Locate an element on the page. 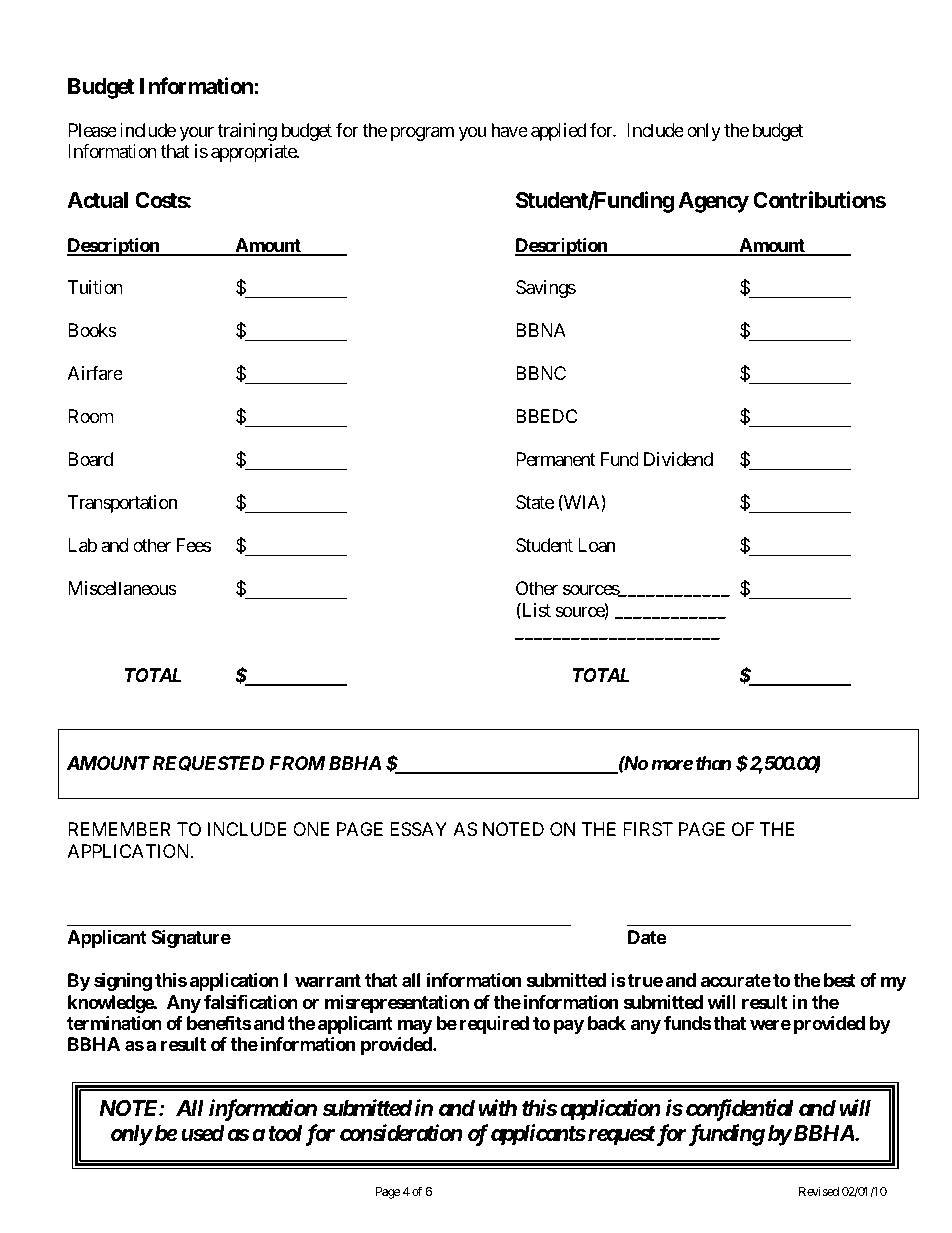  Savings is located at coordinates (546, 289).
